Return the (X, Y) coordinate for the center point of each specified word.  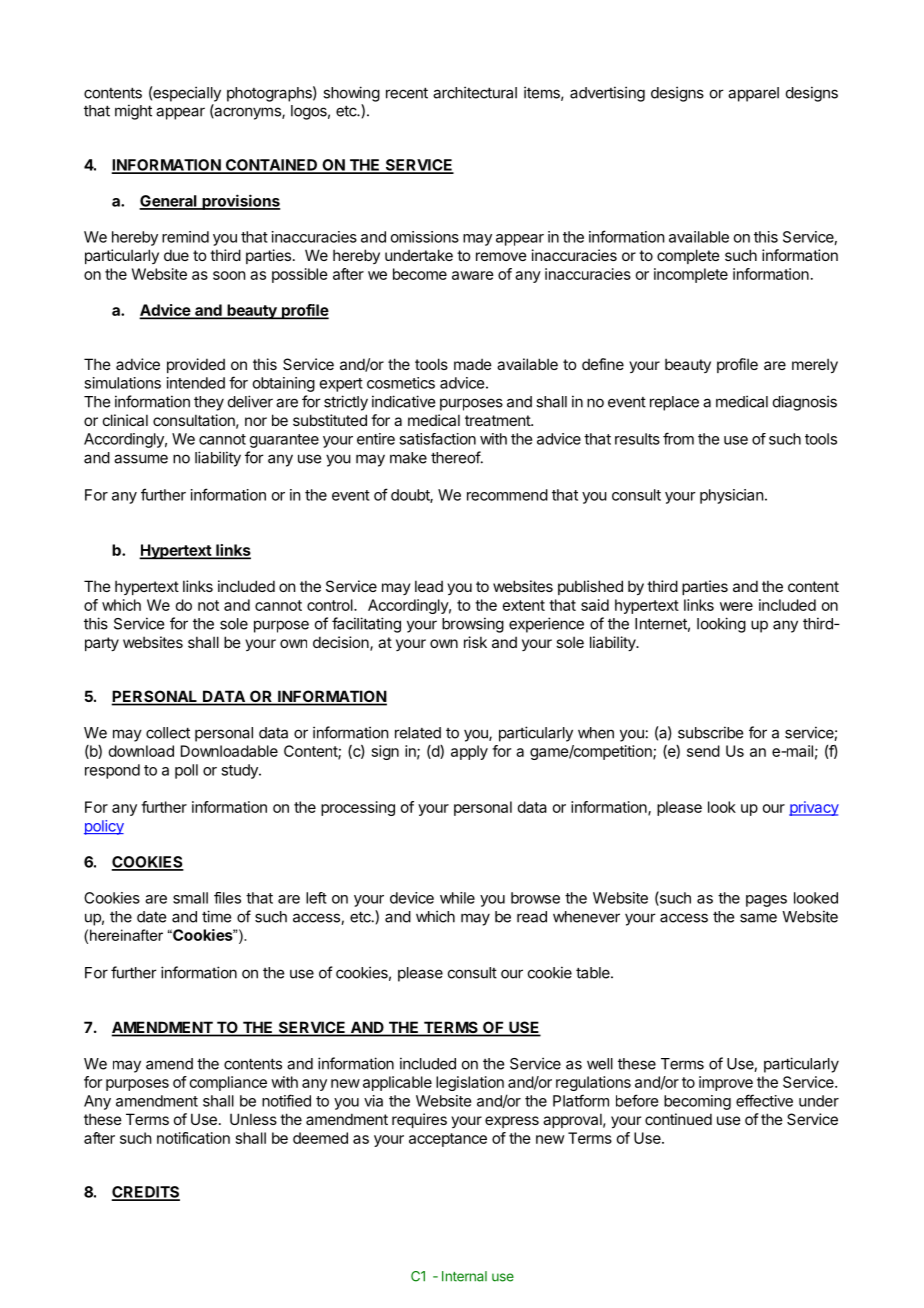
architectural (475, 92)
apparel (753, 94)
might (133, 112)
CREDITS (146, 1193)
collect (168, 733)
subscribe (710, 732)
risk (475, 642)
